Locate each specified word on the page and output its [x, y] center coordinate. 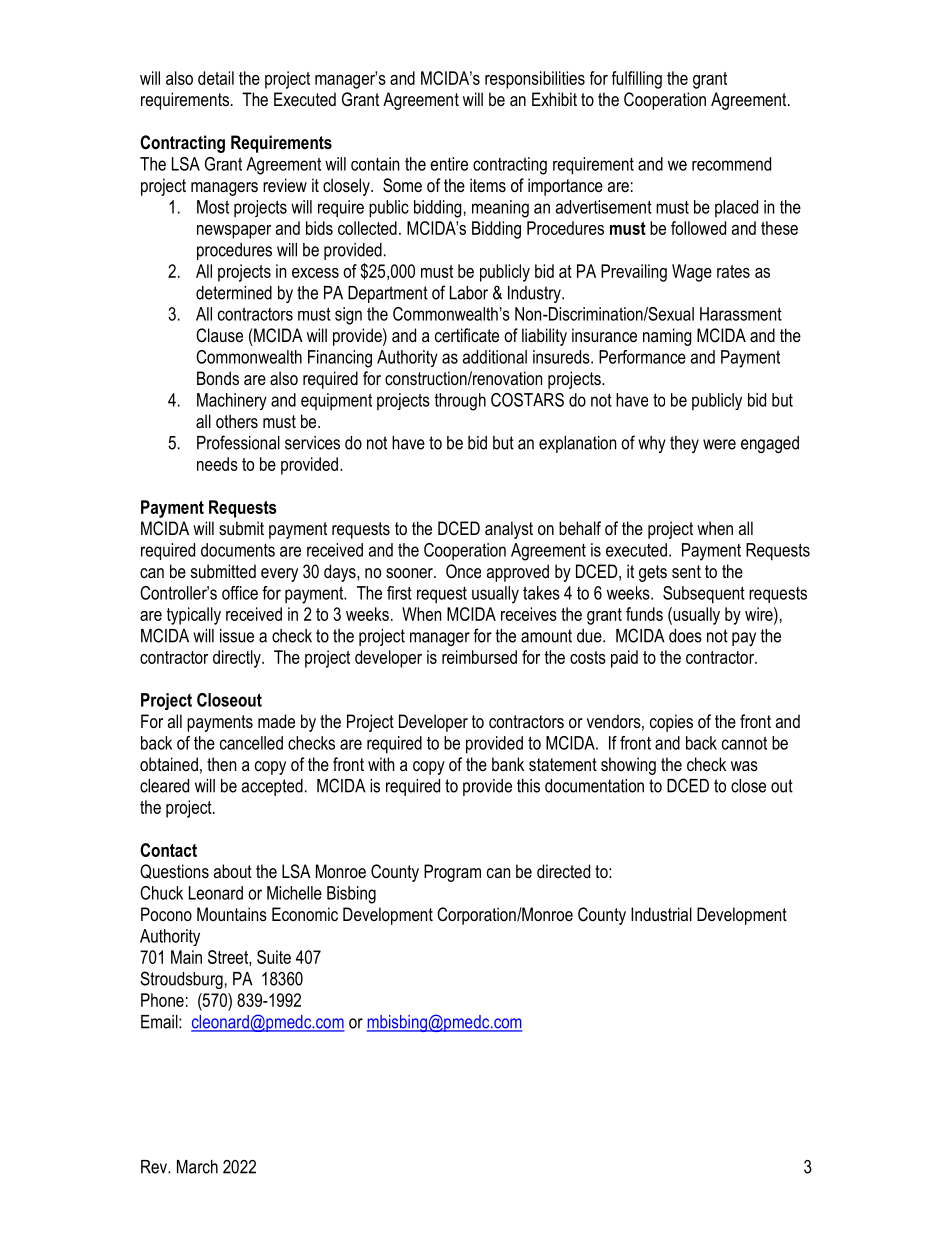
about [233, 871]
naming [667, 337]
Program [452, 873]
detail [216, 78]
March [197, 1167]
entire [449, 164]
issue [237, 636]
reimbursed [479, 657]
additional [495, 357]
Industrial [661, 914]
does [685, 636]
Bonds [218, 378]
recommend [731, 164]
